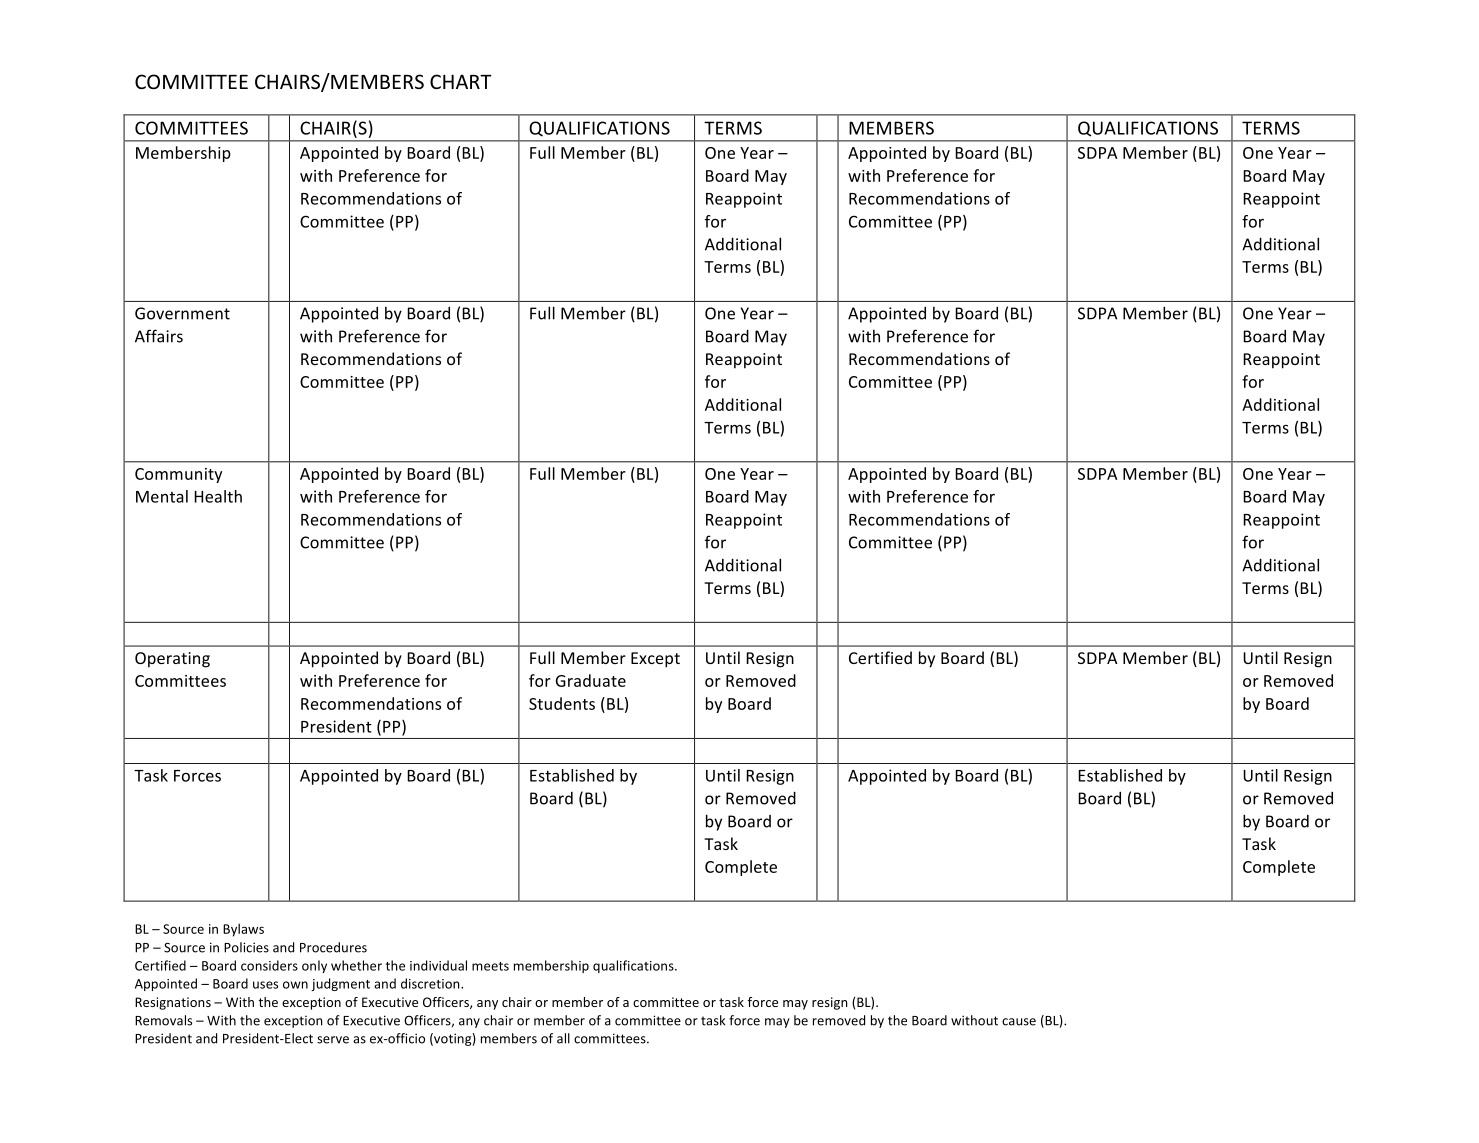 This screenshot has width=1479, height=1143. Describe the element at coordinates (218, 496) in the screenshot. I see `Health` at that location.
